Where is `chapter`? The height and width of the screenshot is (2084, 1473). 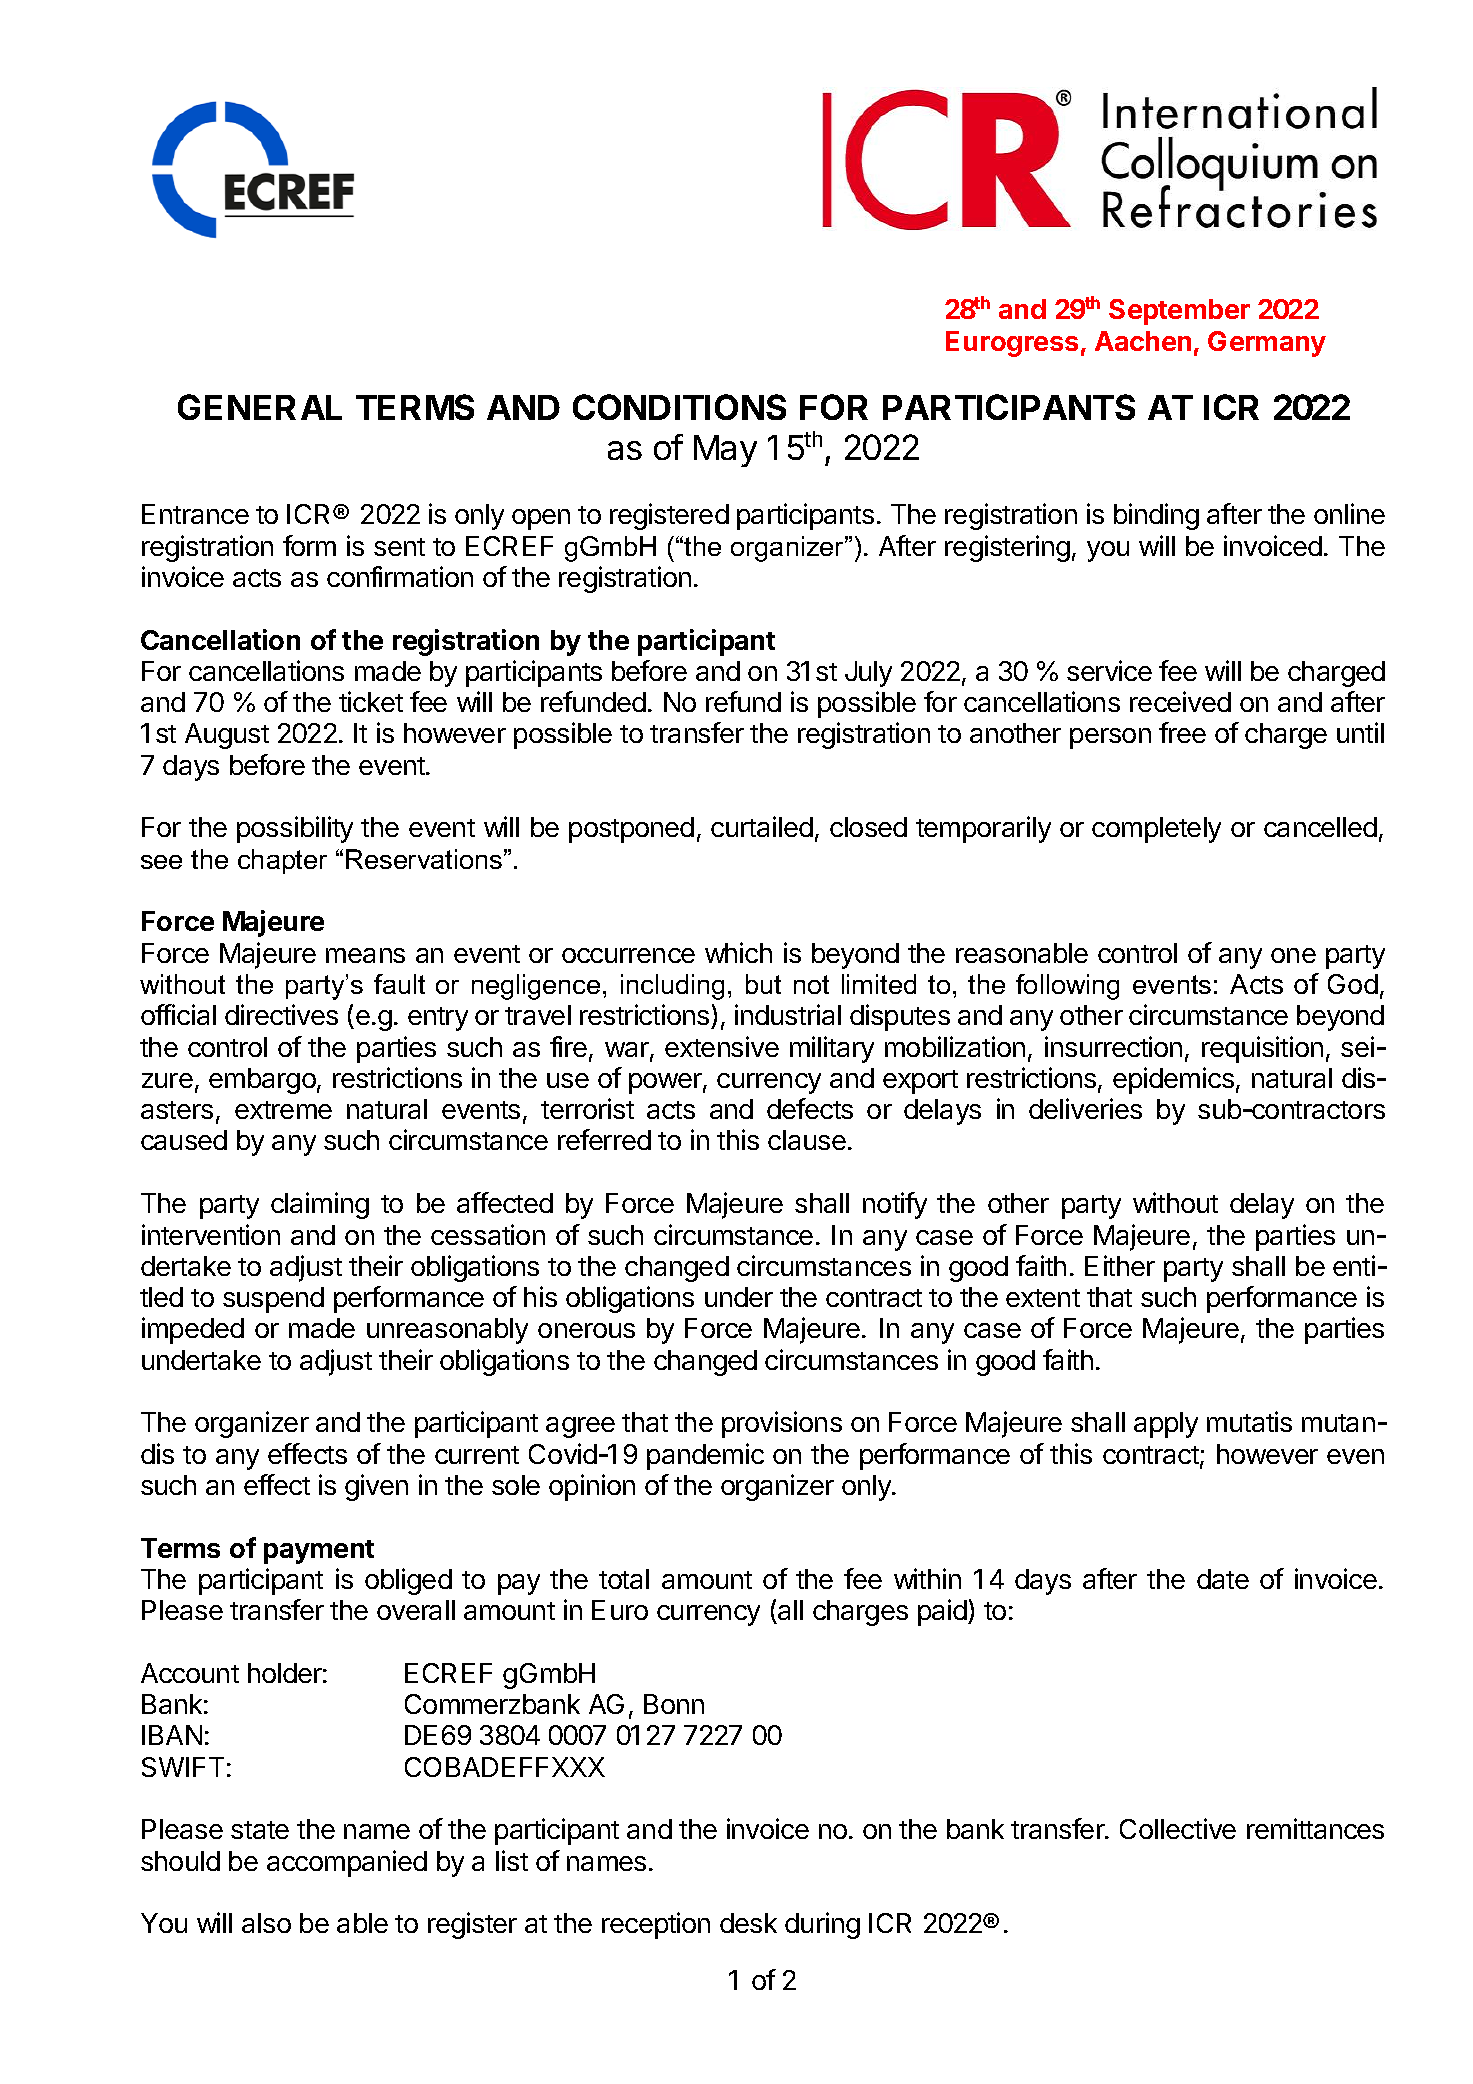 chapter is located at coordinates (282, 861).
